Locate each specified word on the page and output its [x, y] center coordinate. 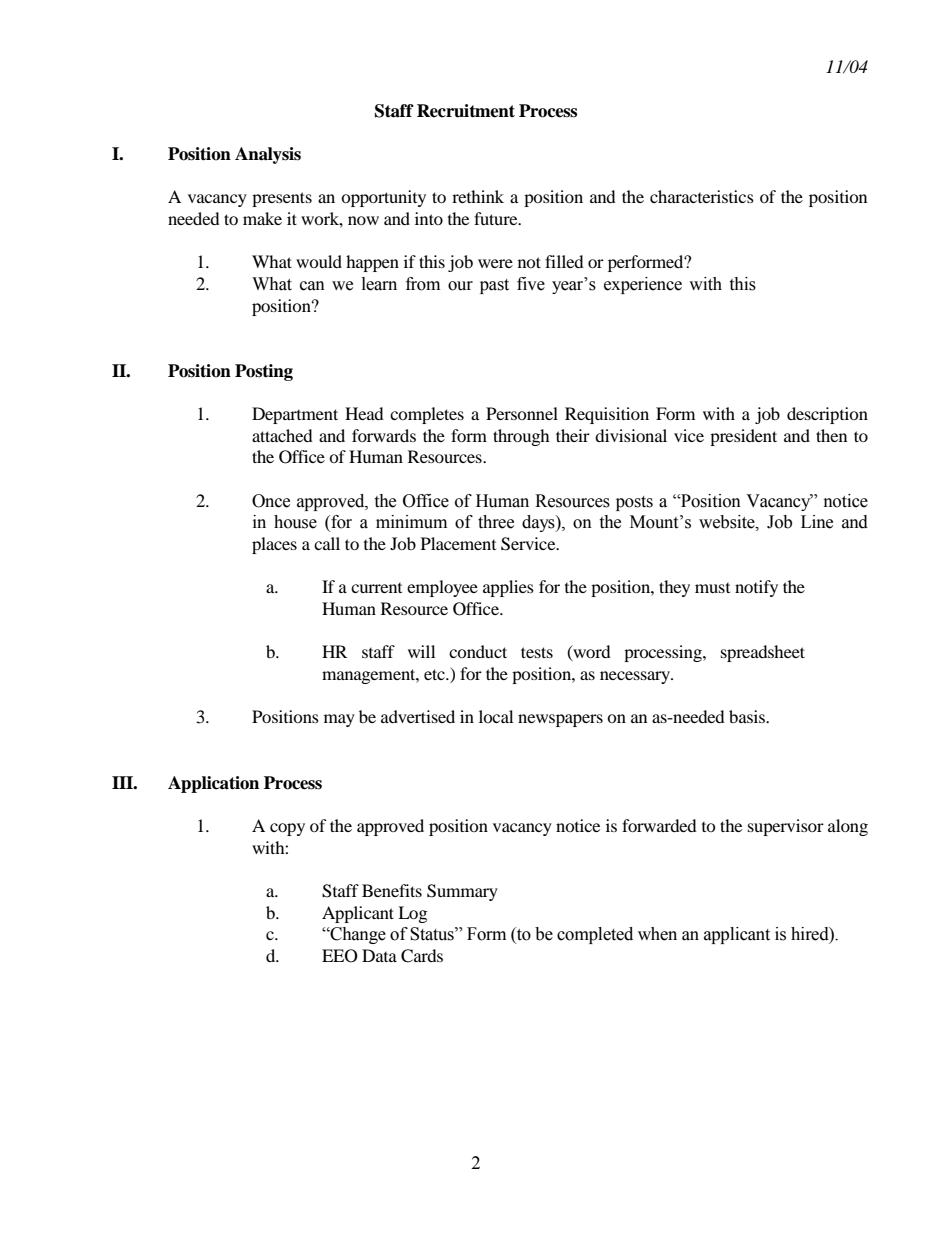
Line [817, 522]
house [295, 522]
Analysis [268, 155]
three [496, 522]
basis [748, 716]
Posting [264, 372]
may [339, 720]
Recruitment [466, 111]
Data [379, 955]
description [827, 415]
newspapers [560, 720]
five [531, 284]
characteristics [702, 196]
